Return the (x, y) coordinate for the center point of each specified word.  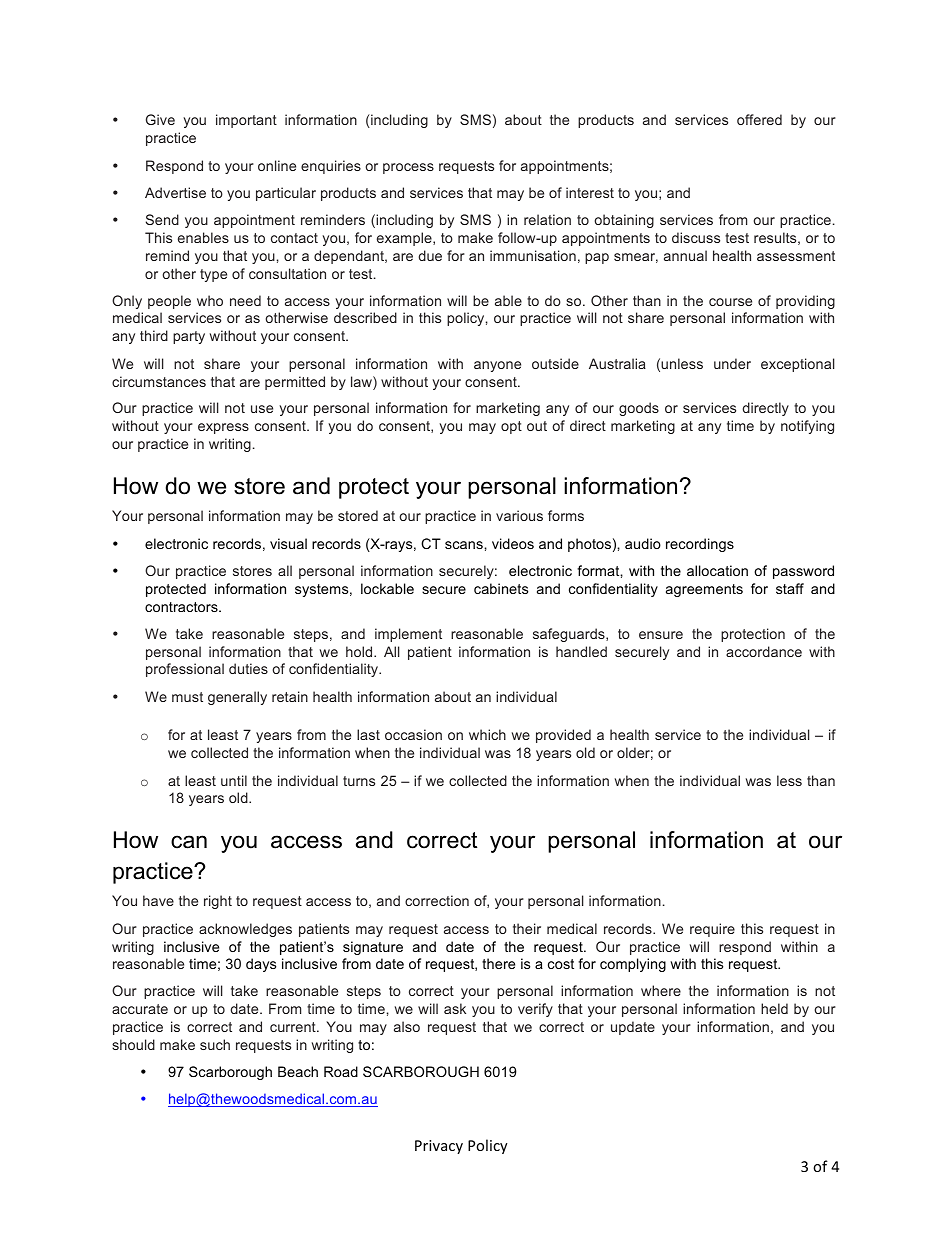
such (215, 1044)
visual (288, 543)
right (218, 902)
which (487, 734)
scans (465, 545)
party (189, 337)
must (187, 697)
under (732, 363)
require (712, 930)
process (408, 168)
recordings (700, 545)
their (527, 928)
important (246, 121)
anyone (497, 366)
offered (759, 119)
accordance (764, 651)
